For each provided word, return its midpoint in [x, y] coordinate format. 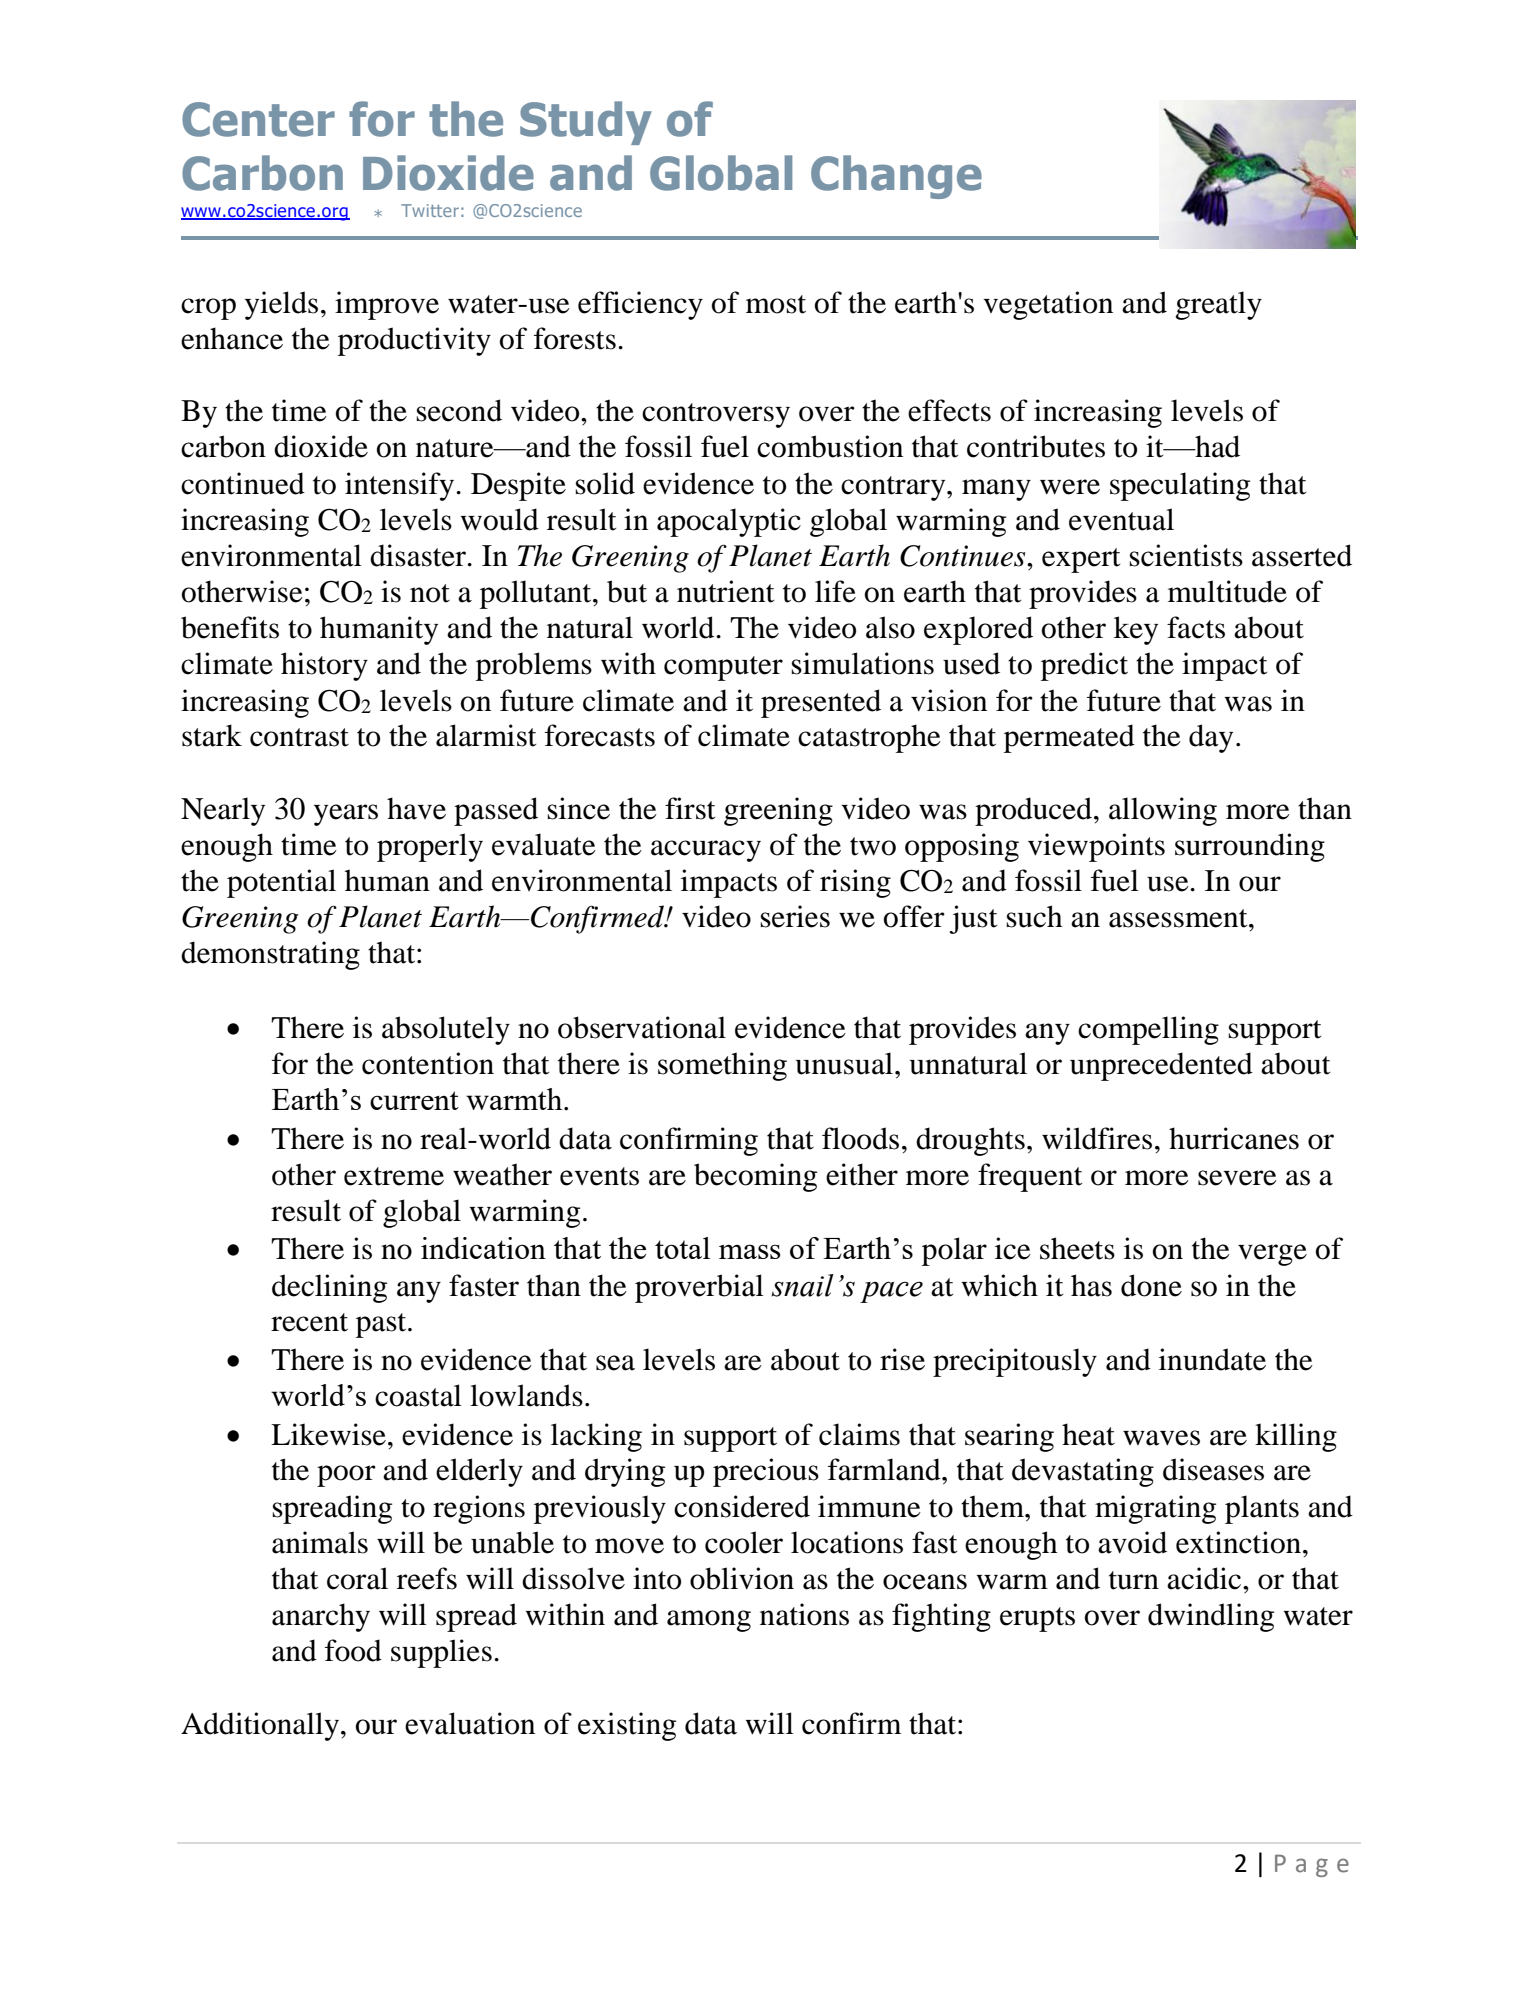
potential [281, 883]
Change [896, 177]
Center [258, 119]
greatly [1218, 305]
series [795, 916]
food [353, 1650]
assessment [1179, 918]
